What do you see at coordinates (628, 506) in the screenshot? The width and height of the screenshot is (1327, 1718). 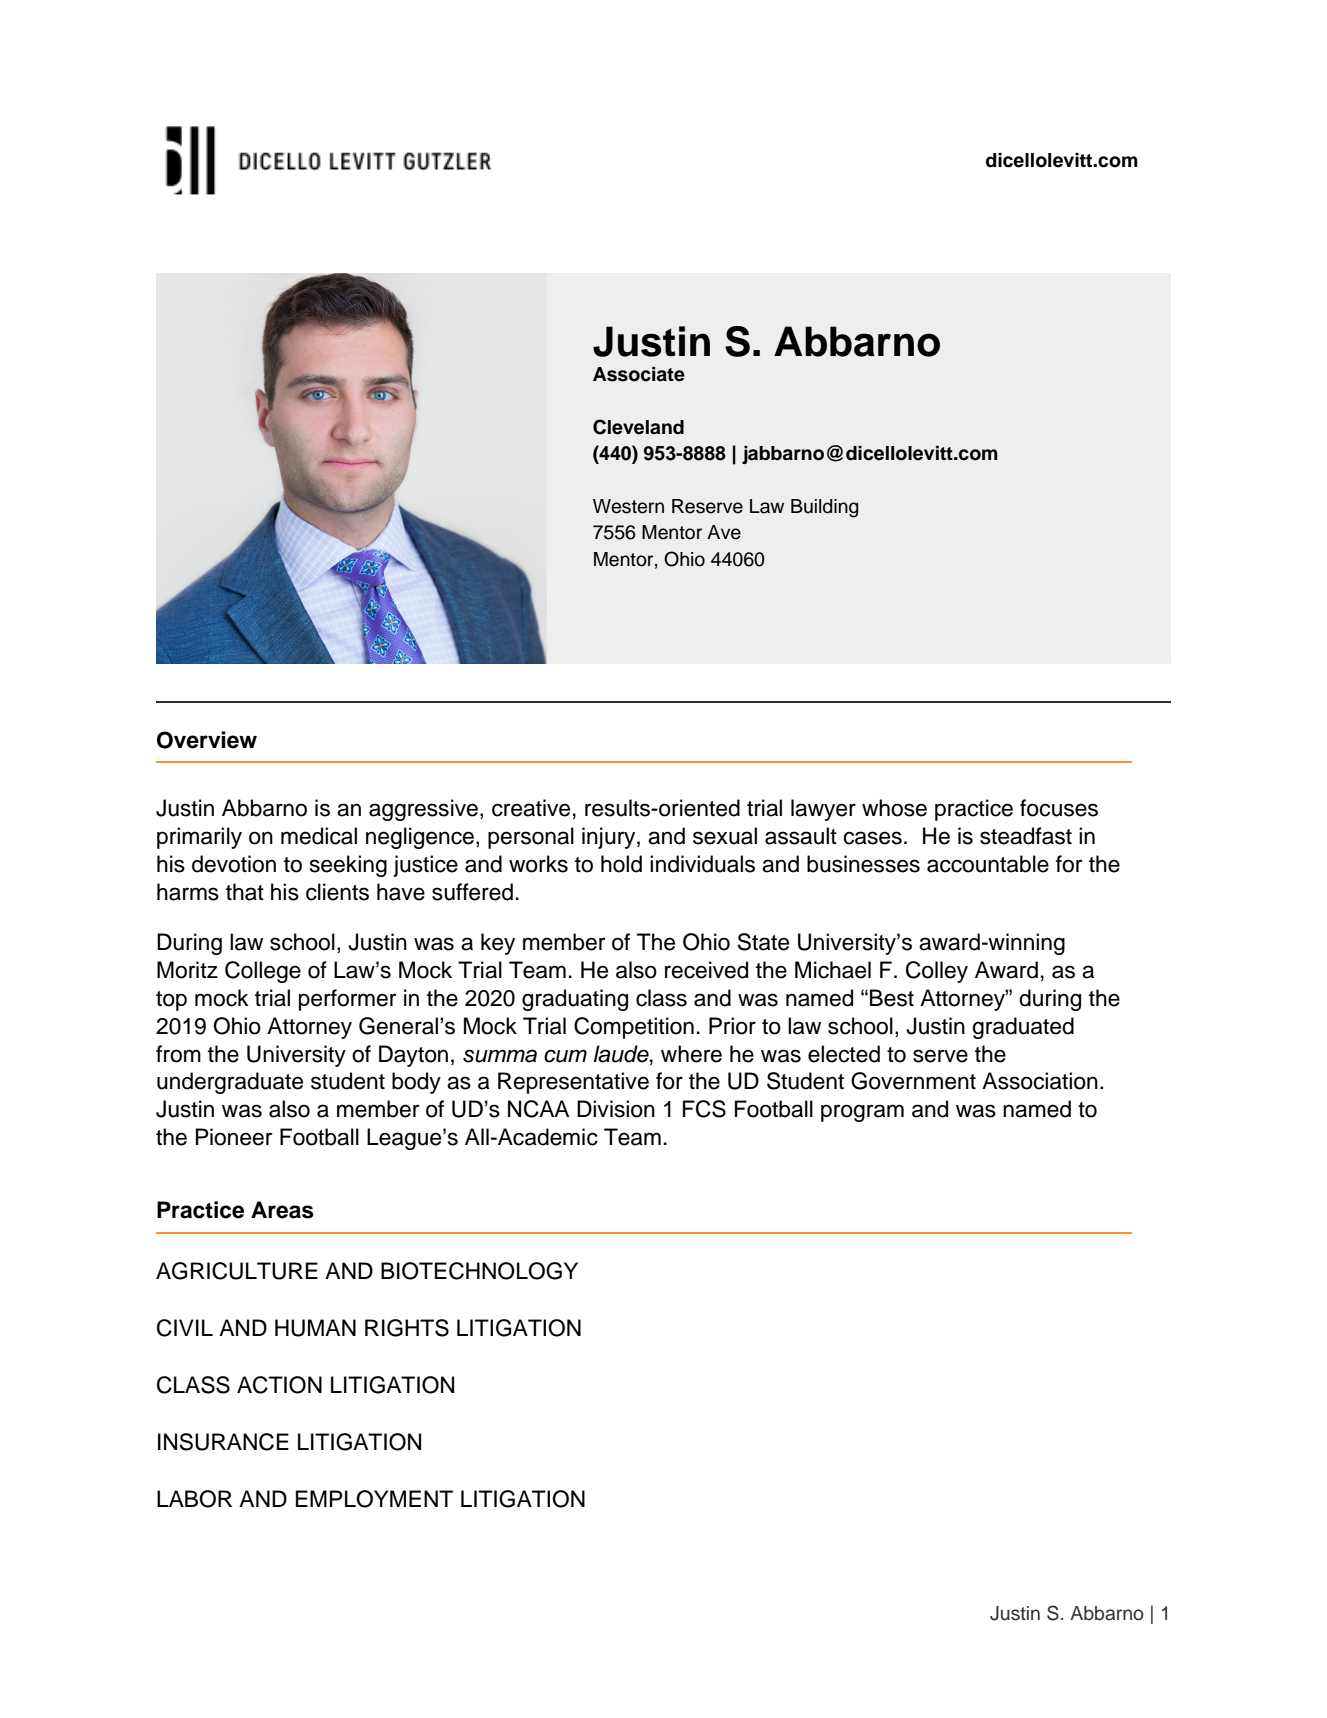 I see `Western` at bounding box center [628, 506].
